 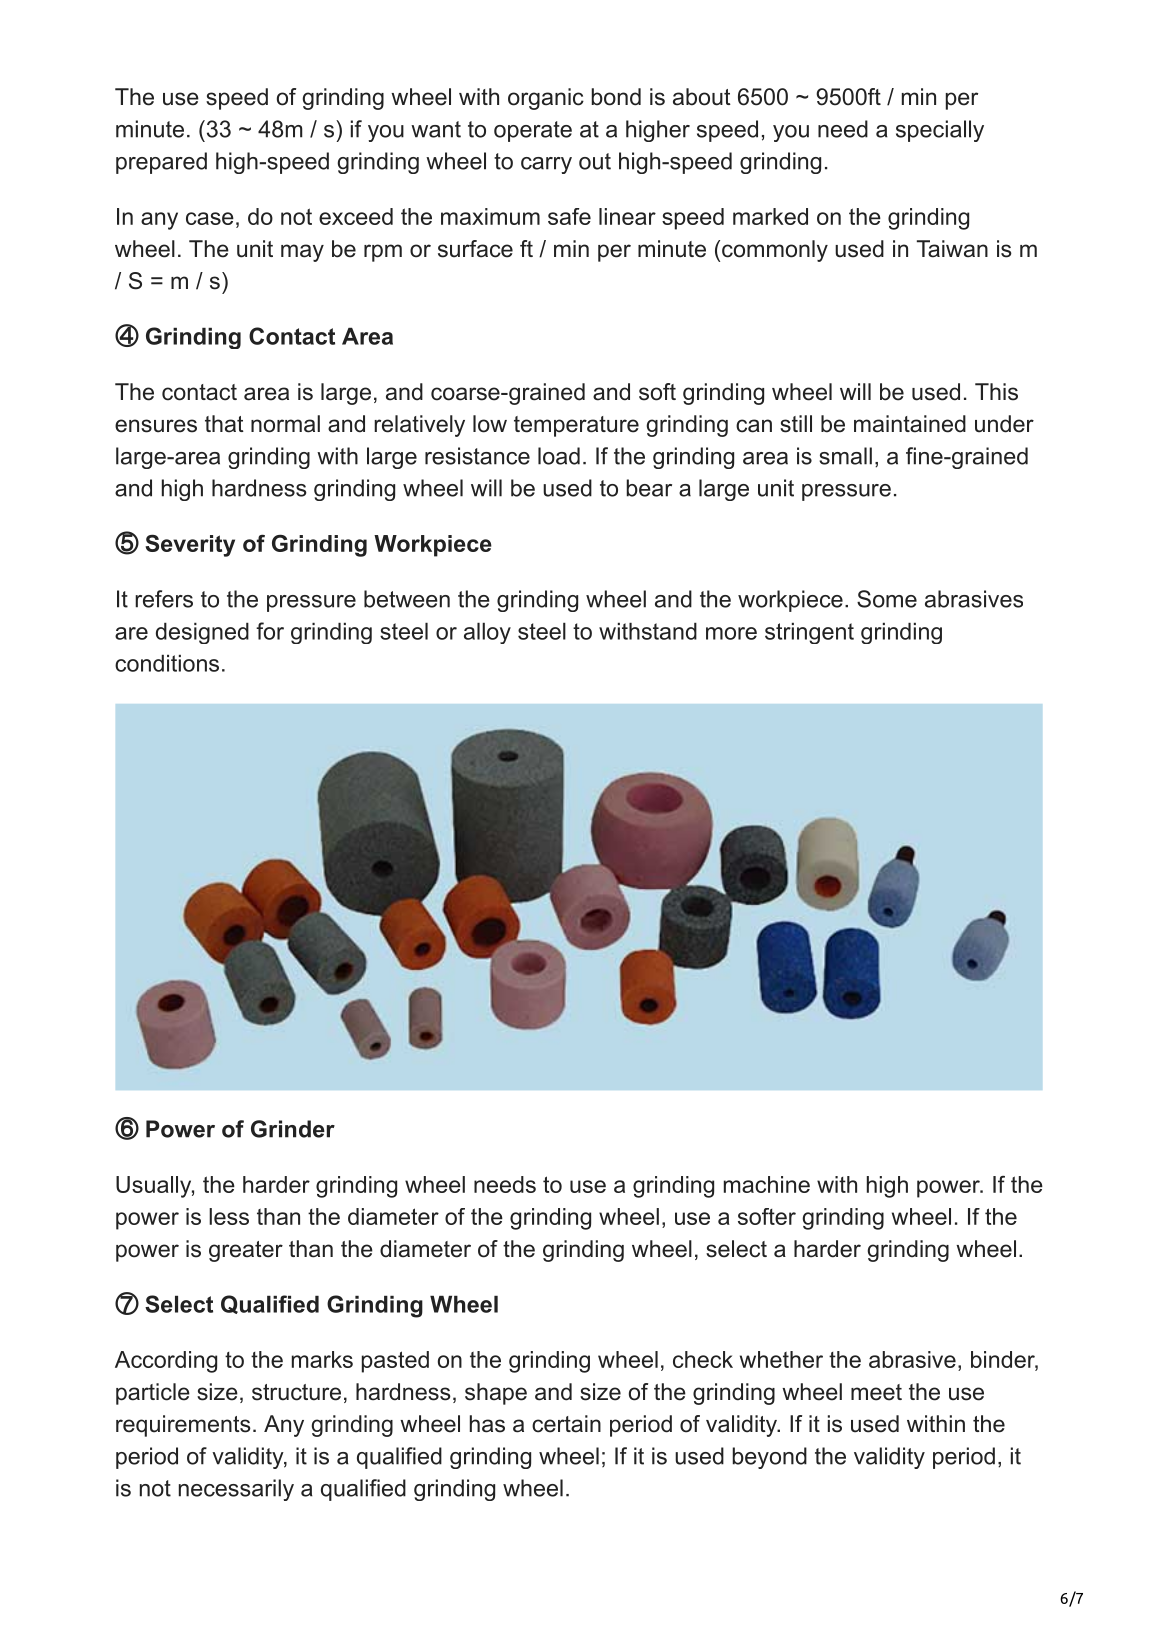 I want to click on certain, so click(x=566, y=1424).
